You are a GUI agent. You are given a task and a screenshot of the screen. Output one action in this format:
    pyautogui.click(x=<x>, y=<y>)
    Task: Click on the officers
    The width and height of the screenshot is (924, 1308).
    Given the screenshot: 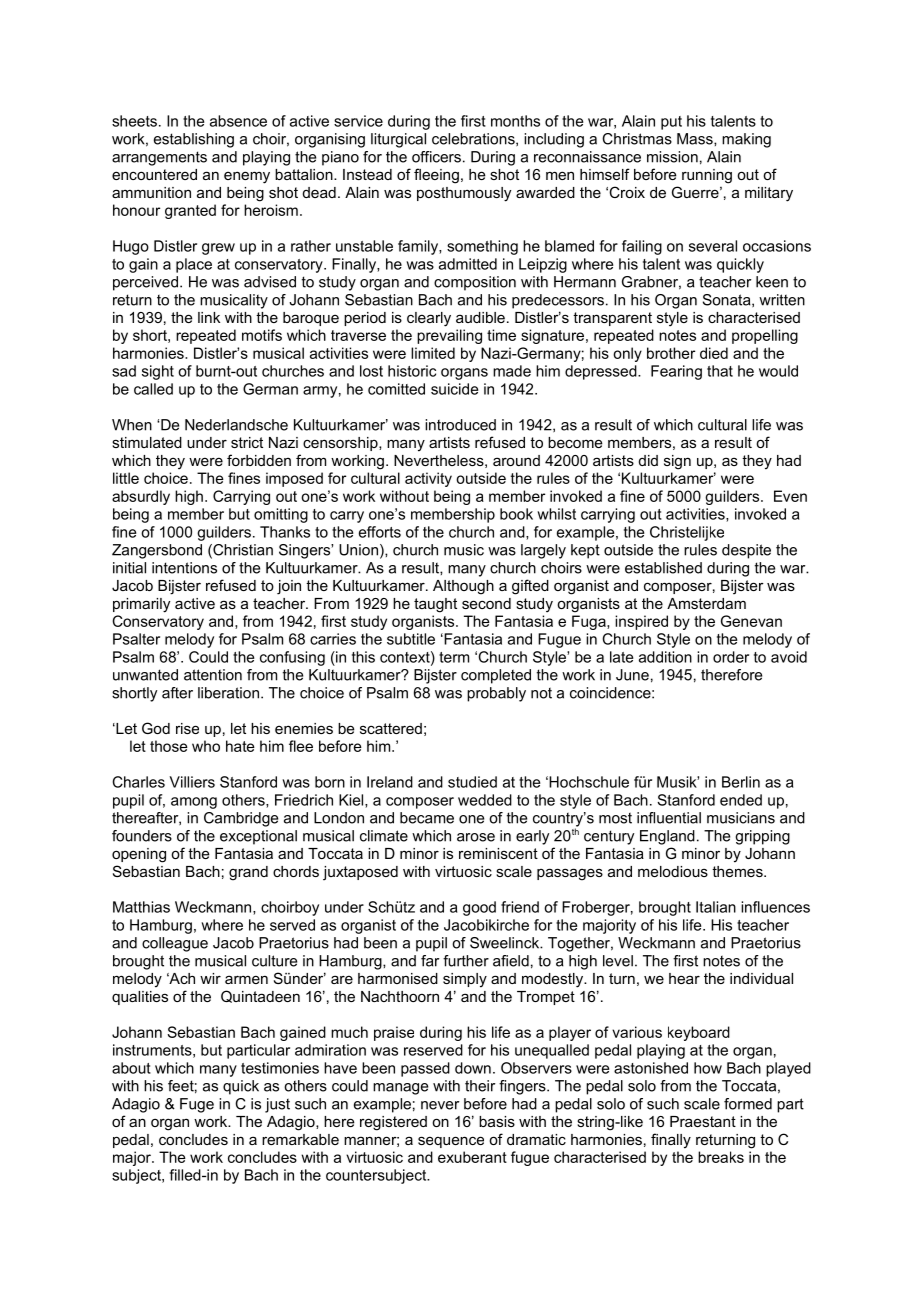 What is the action you would take?
    pyautogui.click(x=436, y=157)
